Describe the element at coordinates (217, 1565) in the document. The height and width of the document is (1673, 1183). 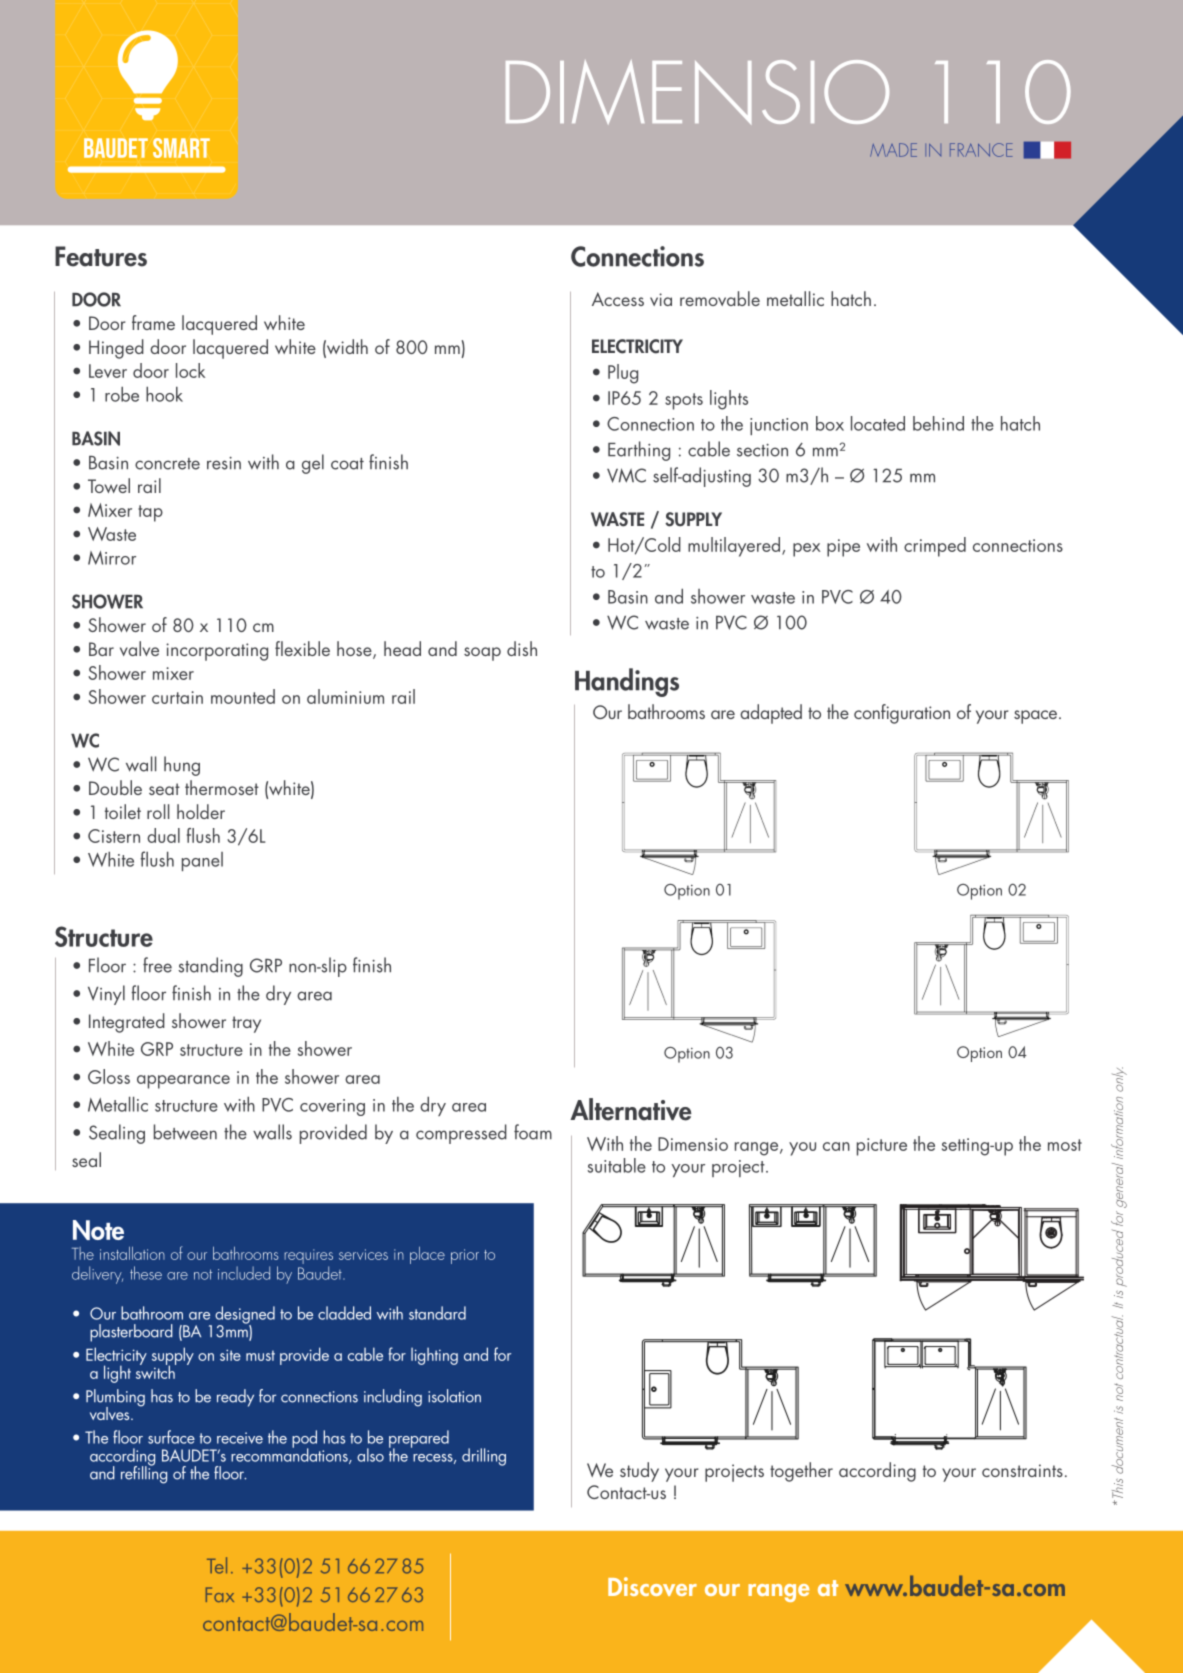
I see `Tel` at that location.
